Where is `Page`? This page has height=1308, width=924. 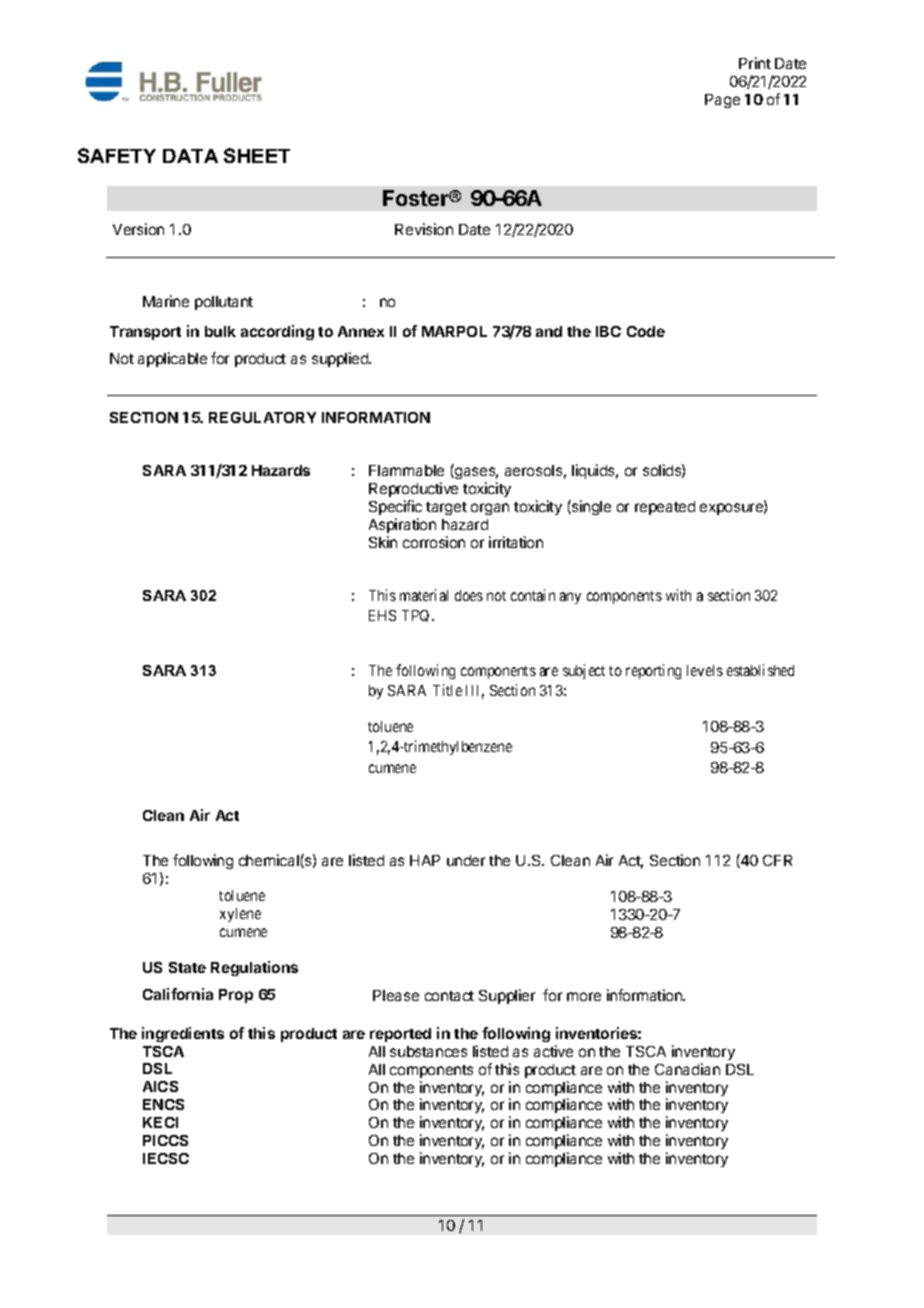 Page is located at coordinates (722, 101).
